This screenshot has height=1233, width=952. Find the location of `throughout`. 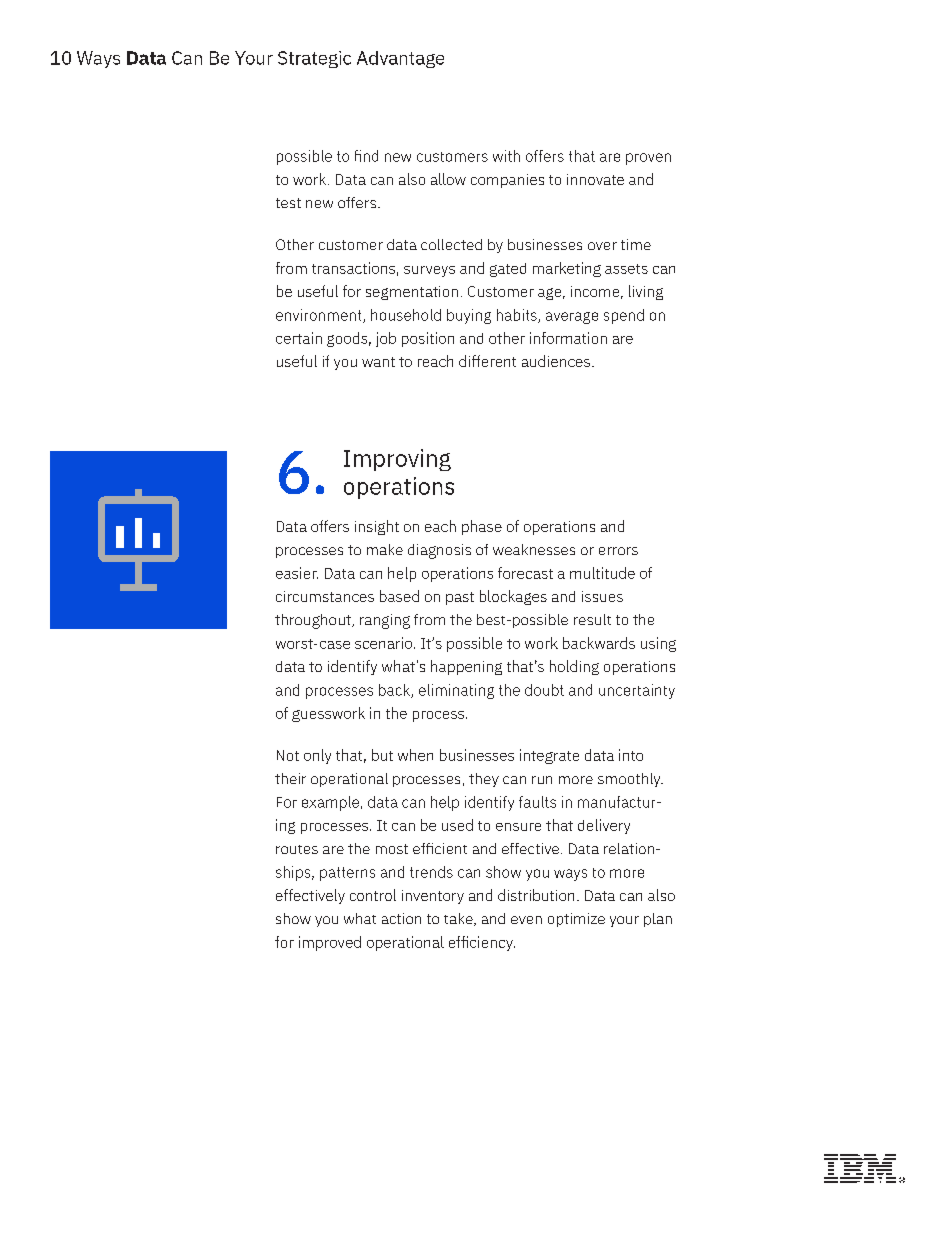

throughout is located at coordinates (314, 621).
